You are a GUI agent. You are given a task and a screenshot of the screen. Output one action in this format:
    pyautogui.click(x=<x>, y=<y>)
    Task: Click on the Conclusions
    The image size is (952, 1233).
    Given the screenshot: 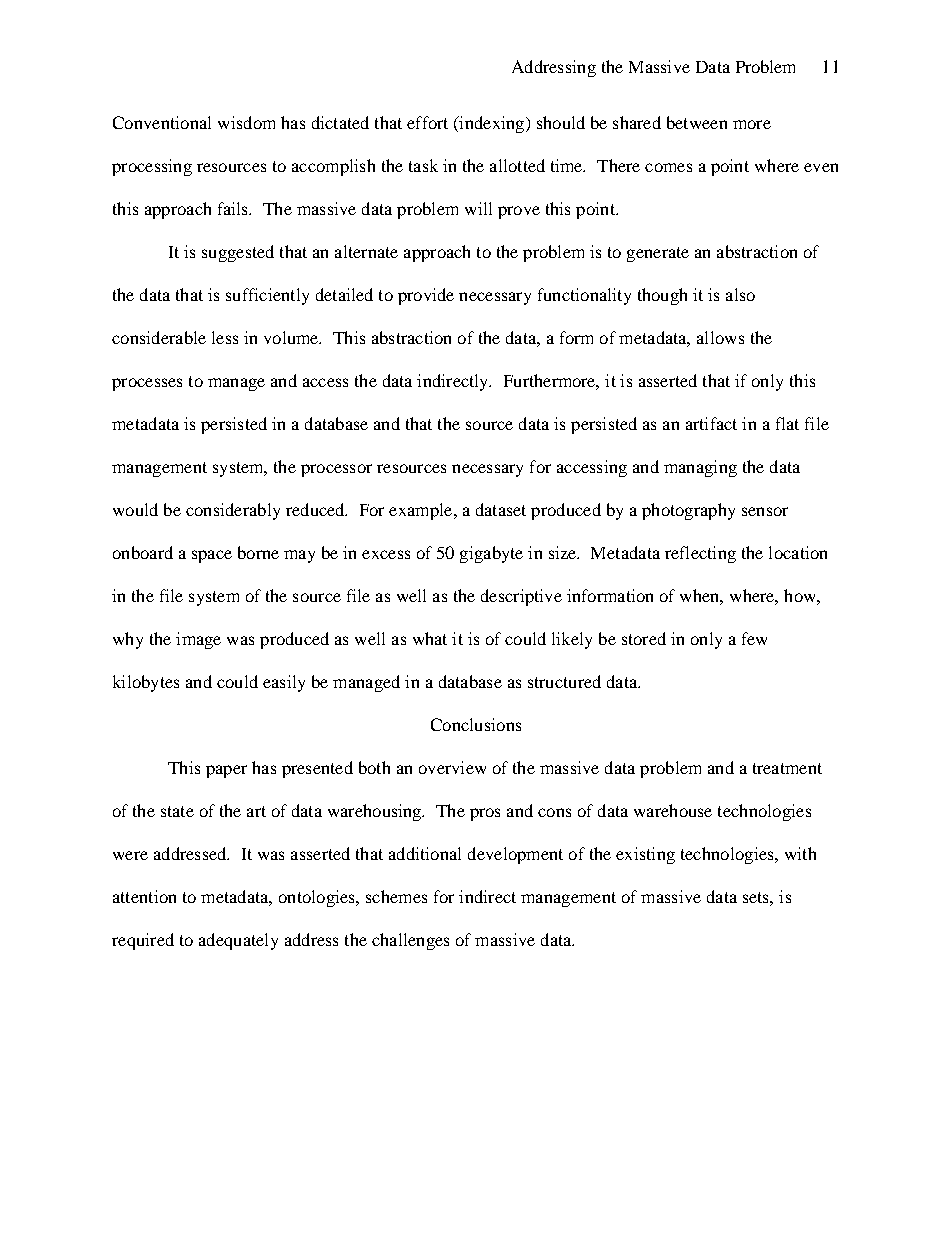 What is the action you would take?
    pyautogui.click(x=476, y=724)
